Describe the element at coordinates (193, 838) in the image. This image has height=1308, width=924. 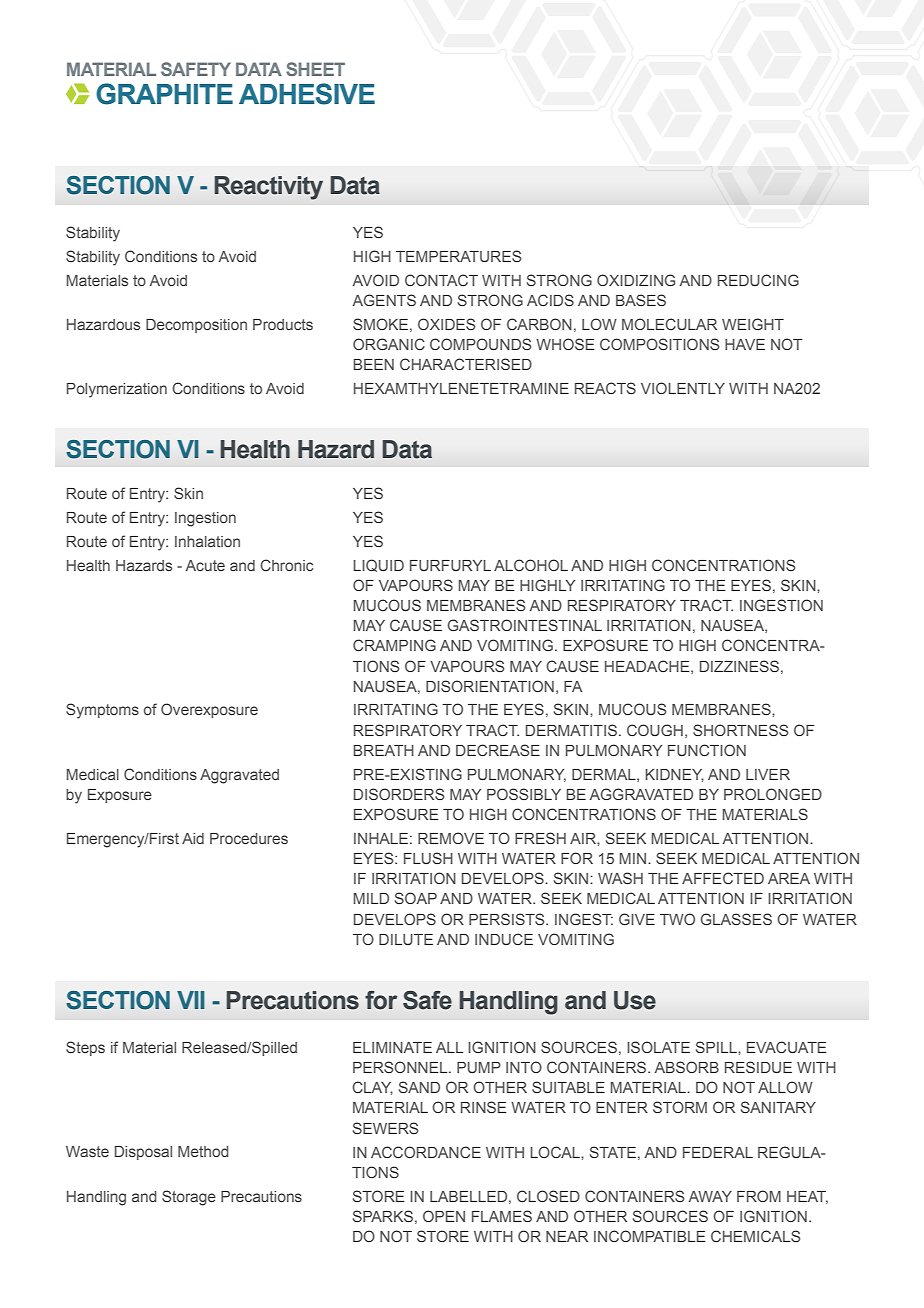
I see `Aid` at that location.
